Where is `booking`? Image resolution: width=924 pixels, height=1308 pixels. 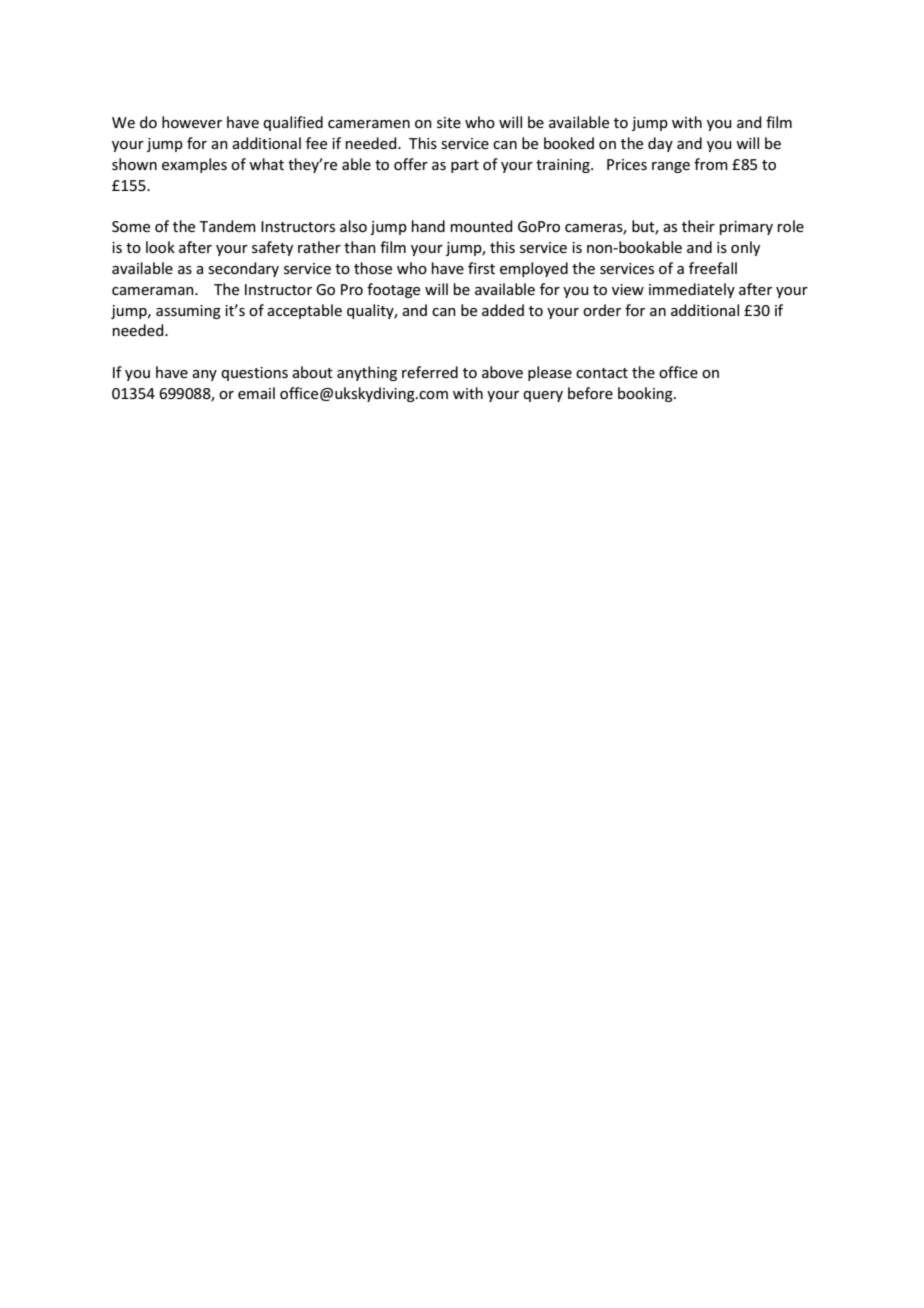 booking is located at coordinates (646, 394).
